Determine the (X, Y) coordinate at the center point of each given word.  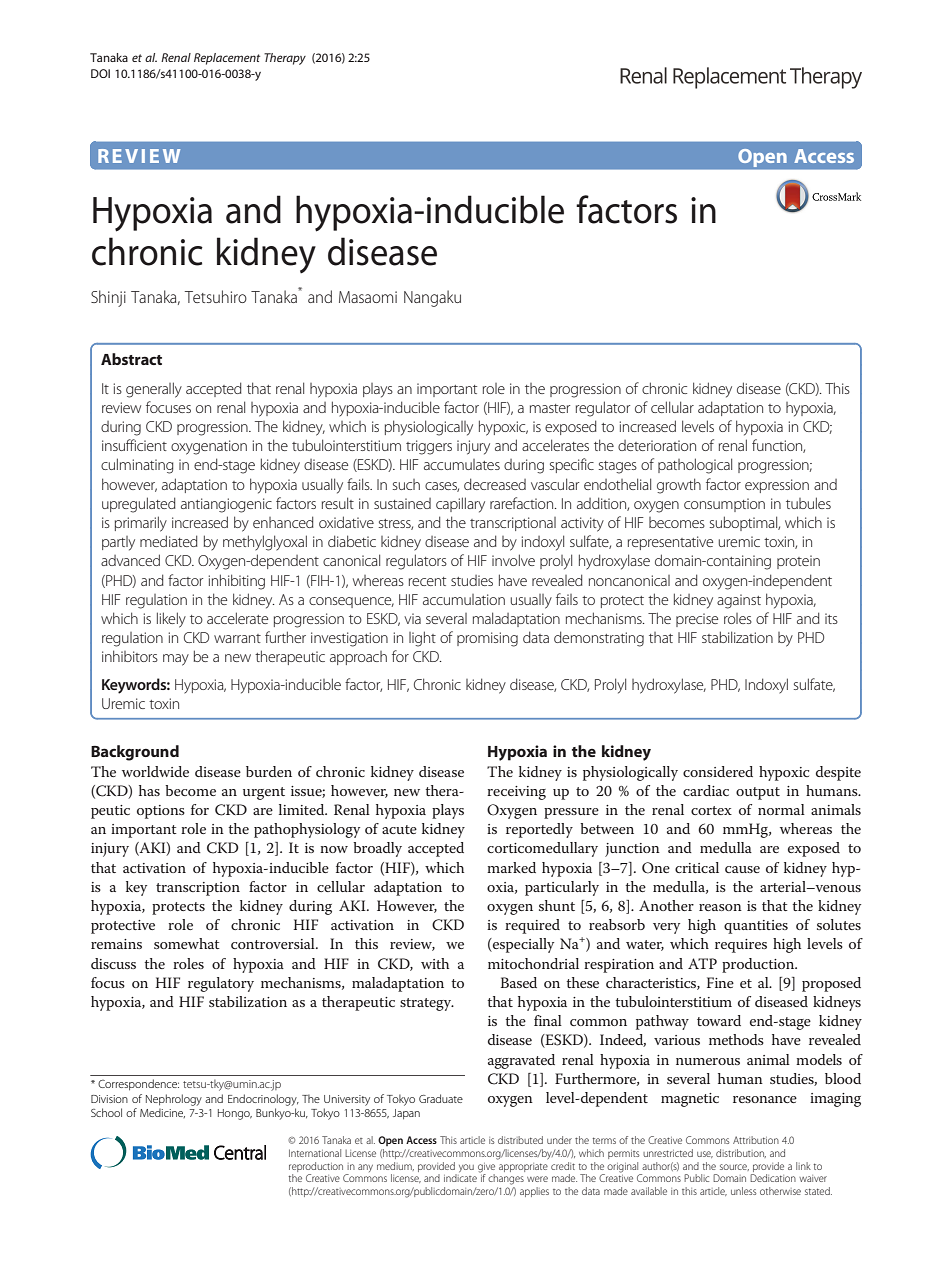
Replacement (227, 59)
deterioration (657, 445)
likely (171, 620)
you (465, 1169)
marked (511, 867)
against (739, 601)
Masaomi (368, 297)
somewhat (187, 943)
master (550, 408)
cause (742, 869)
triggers (429, 447)
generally (154, 390)
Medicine (162, 1113)
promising (487, 639)
